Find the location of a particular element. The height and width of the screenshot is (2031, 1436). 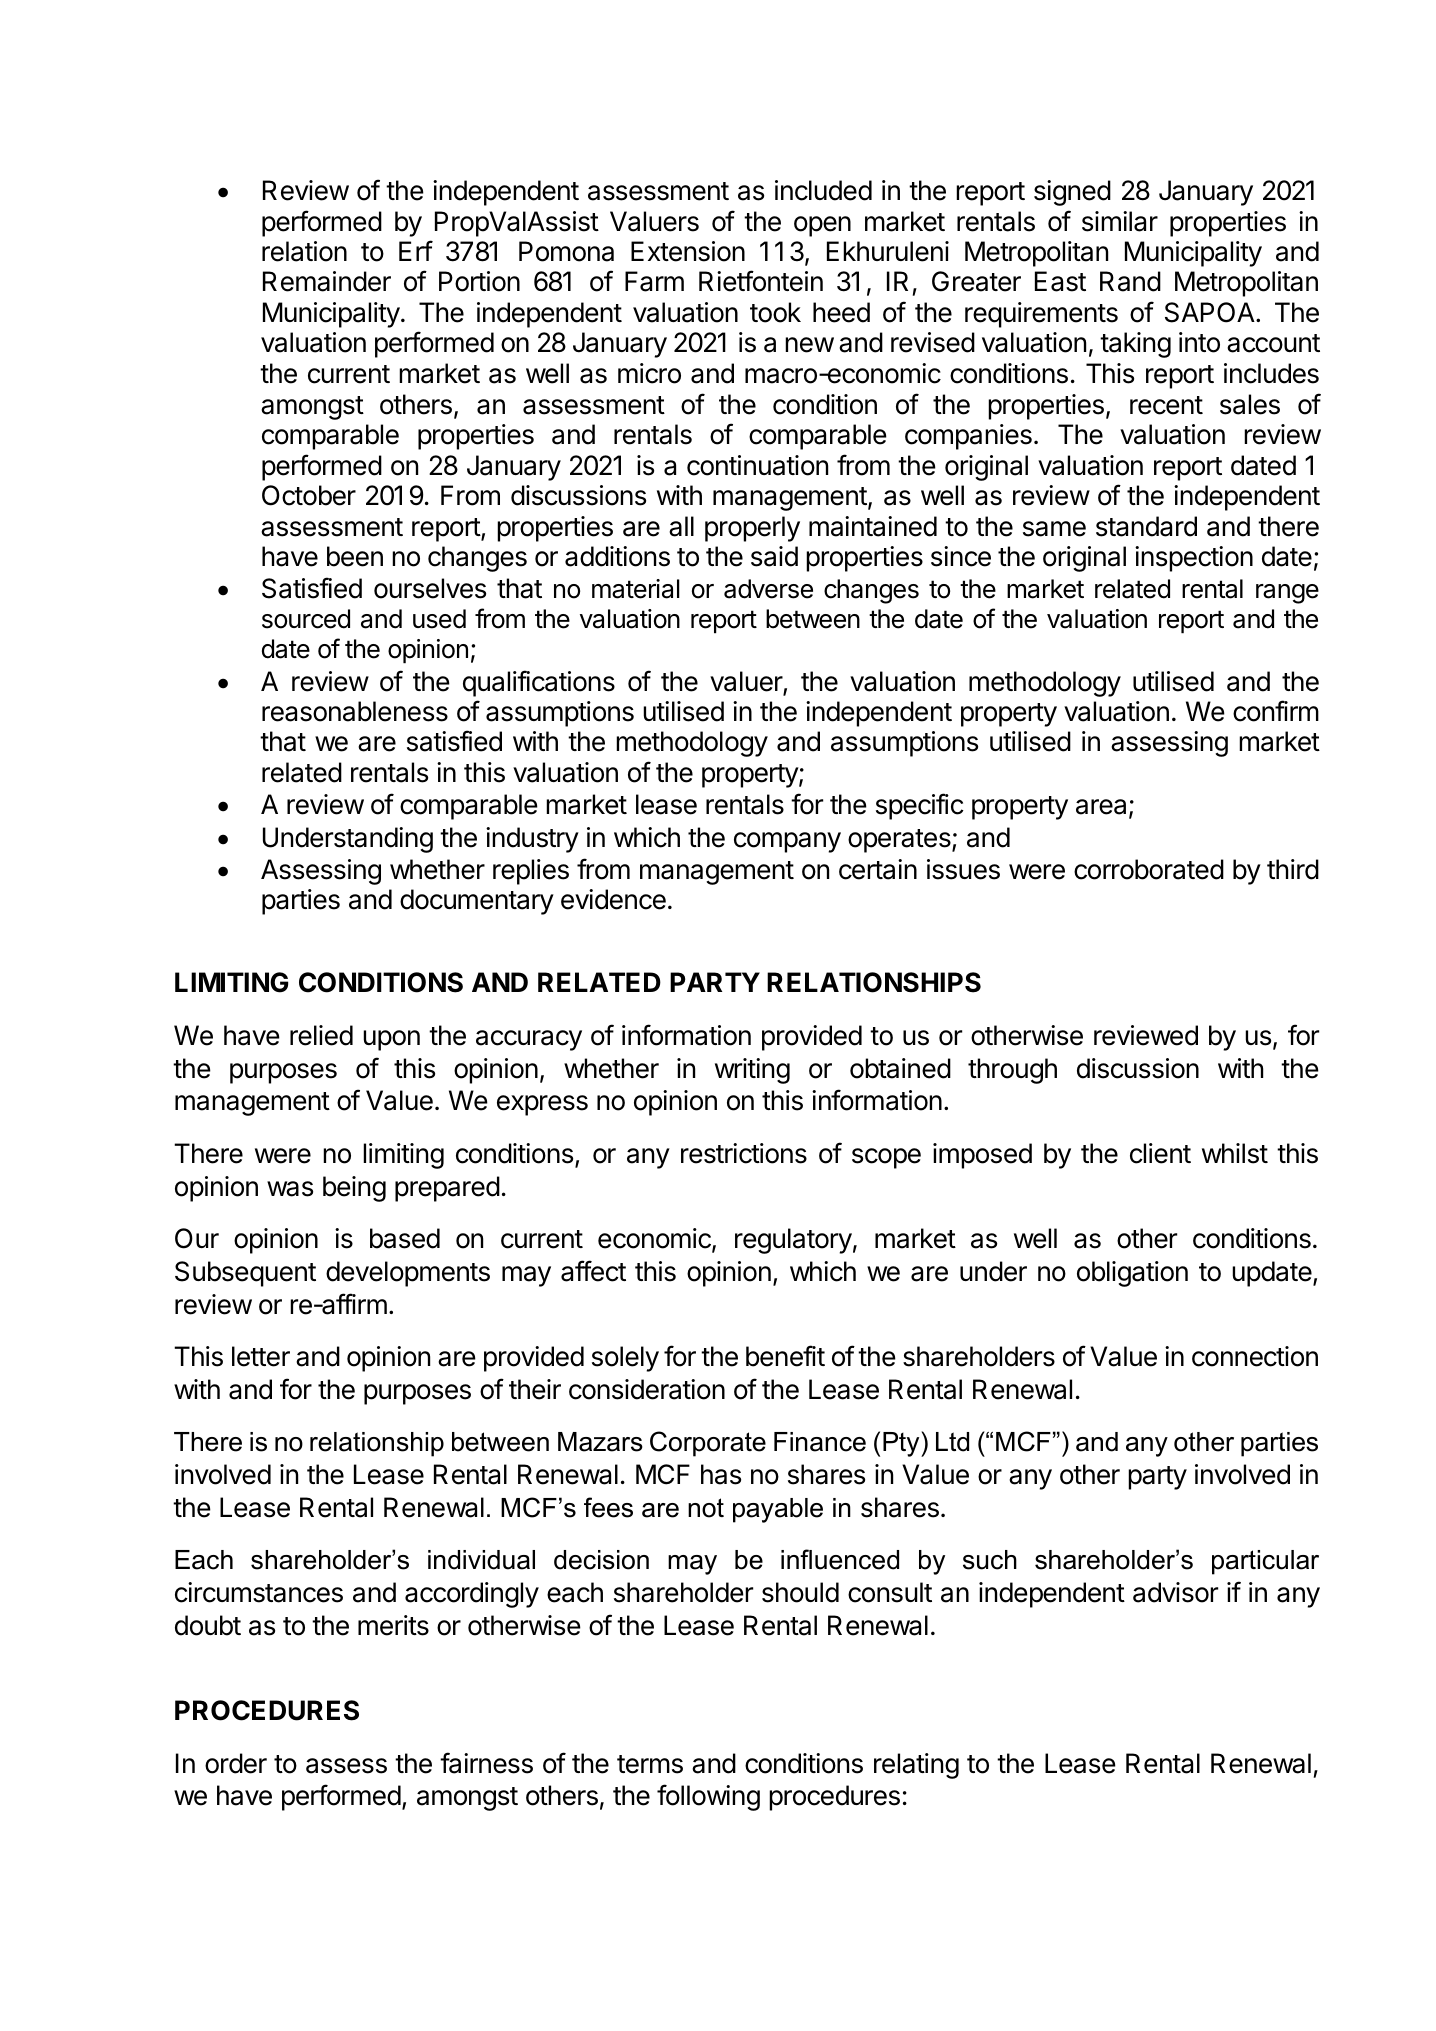

following is located at coordinates (708, 1797).
